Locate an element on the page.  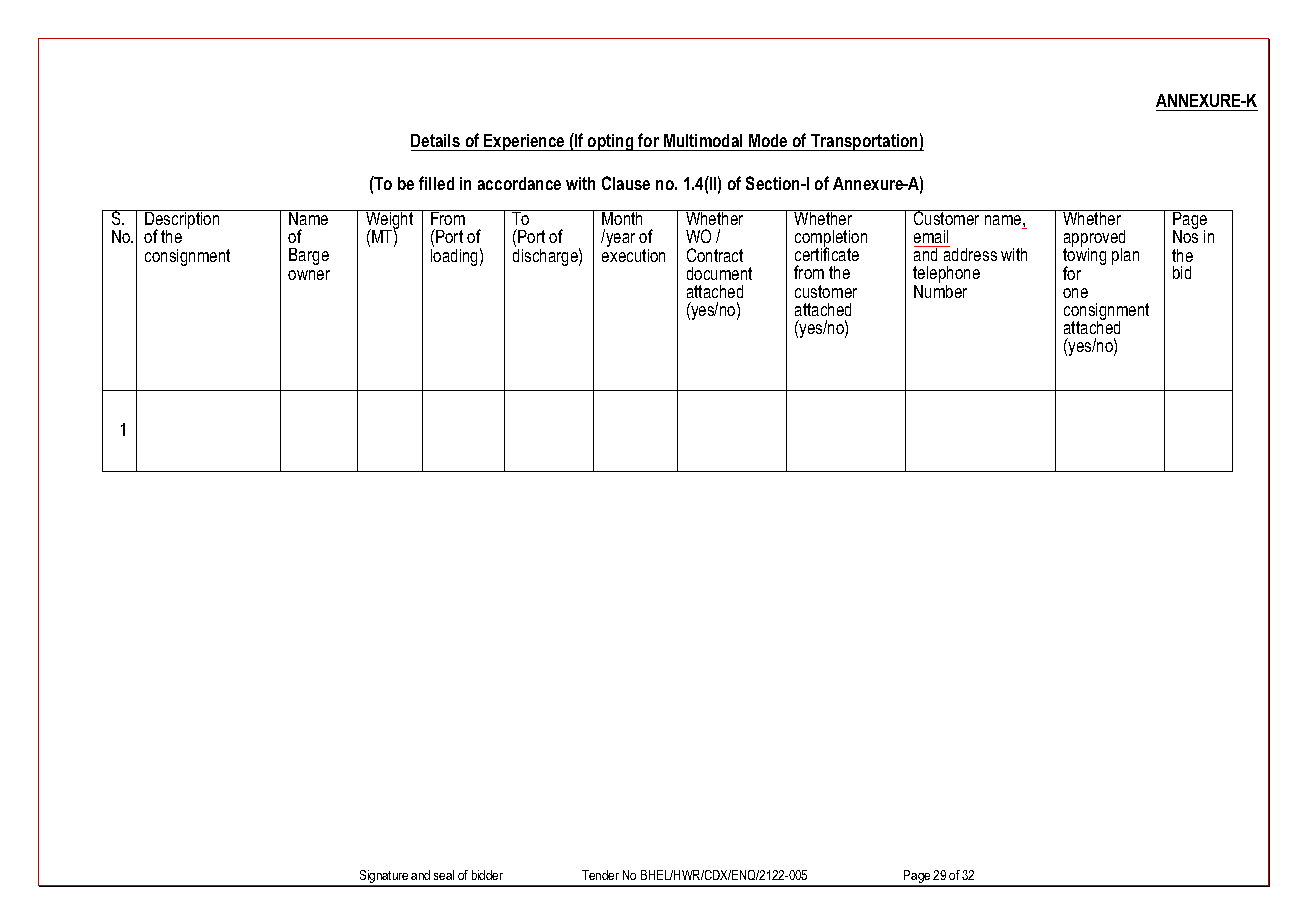
telephone is located at coordinates (946, 276).
